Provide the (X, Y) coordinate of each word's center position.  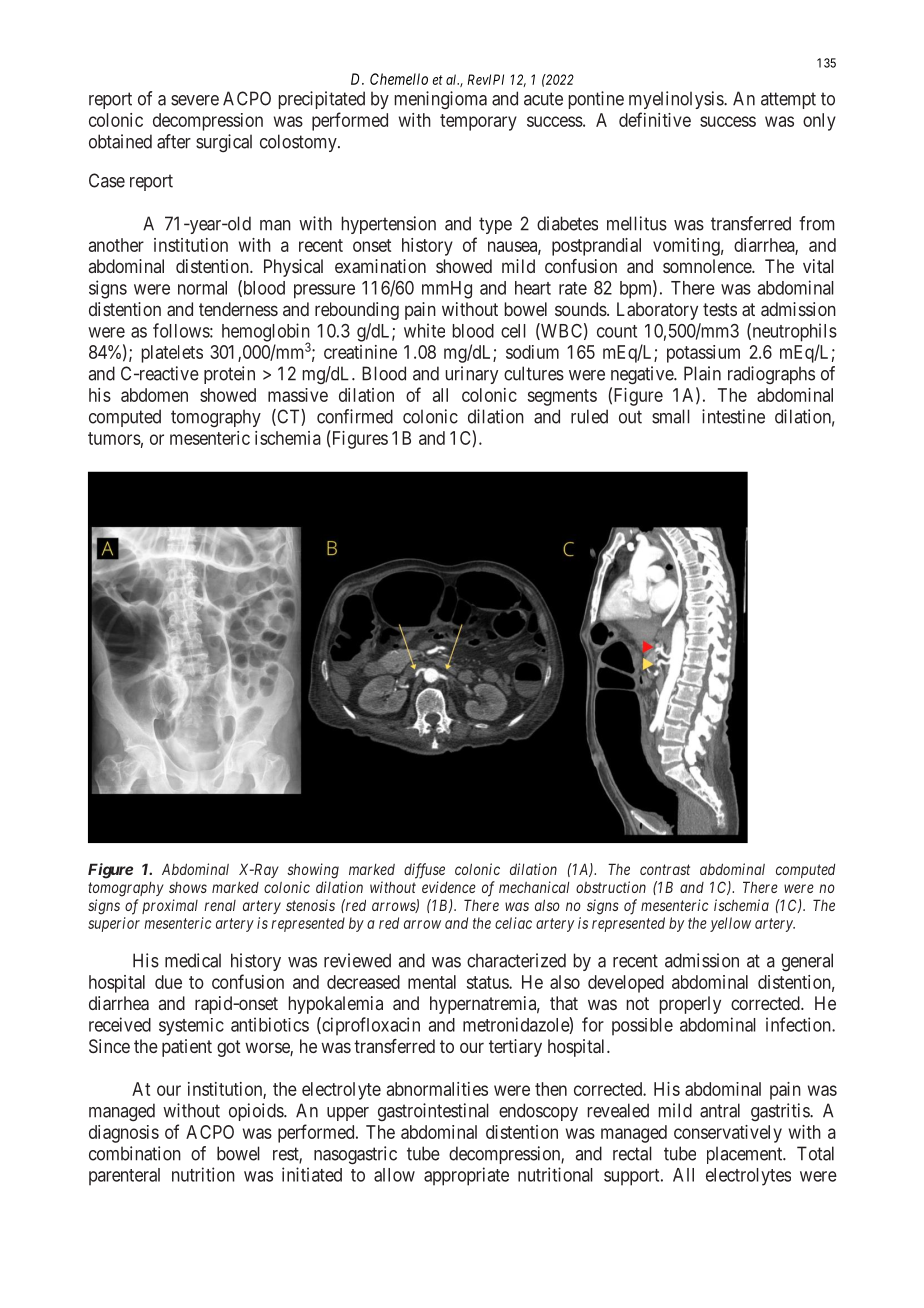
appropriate (466, 1176)
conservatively (728, 1134)
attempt (788, 100)
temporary (478, 122)
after (174, 141)
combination (135, 1153)
